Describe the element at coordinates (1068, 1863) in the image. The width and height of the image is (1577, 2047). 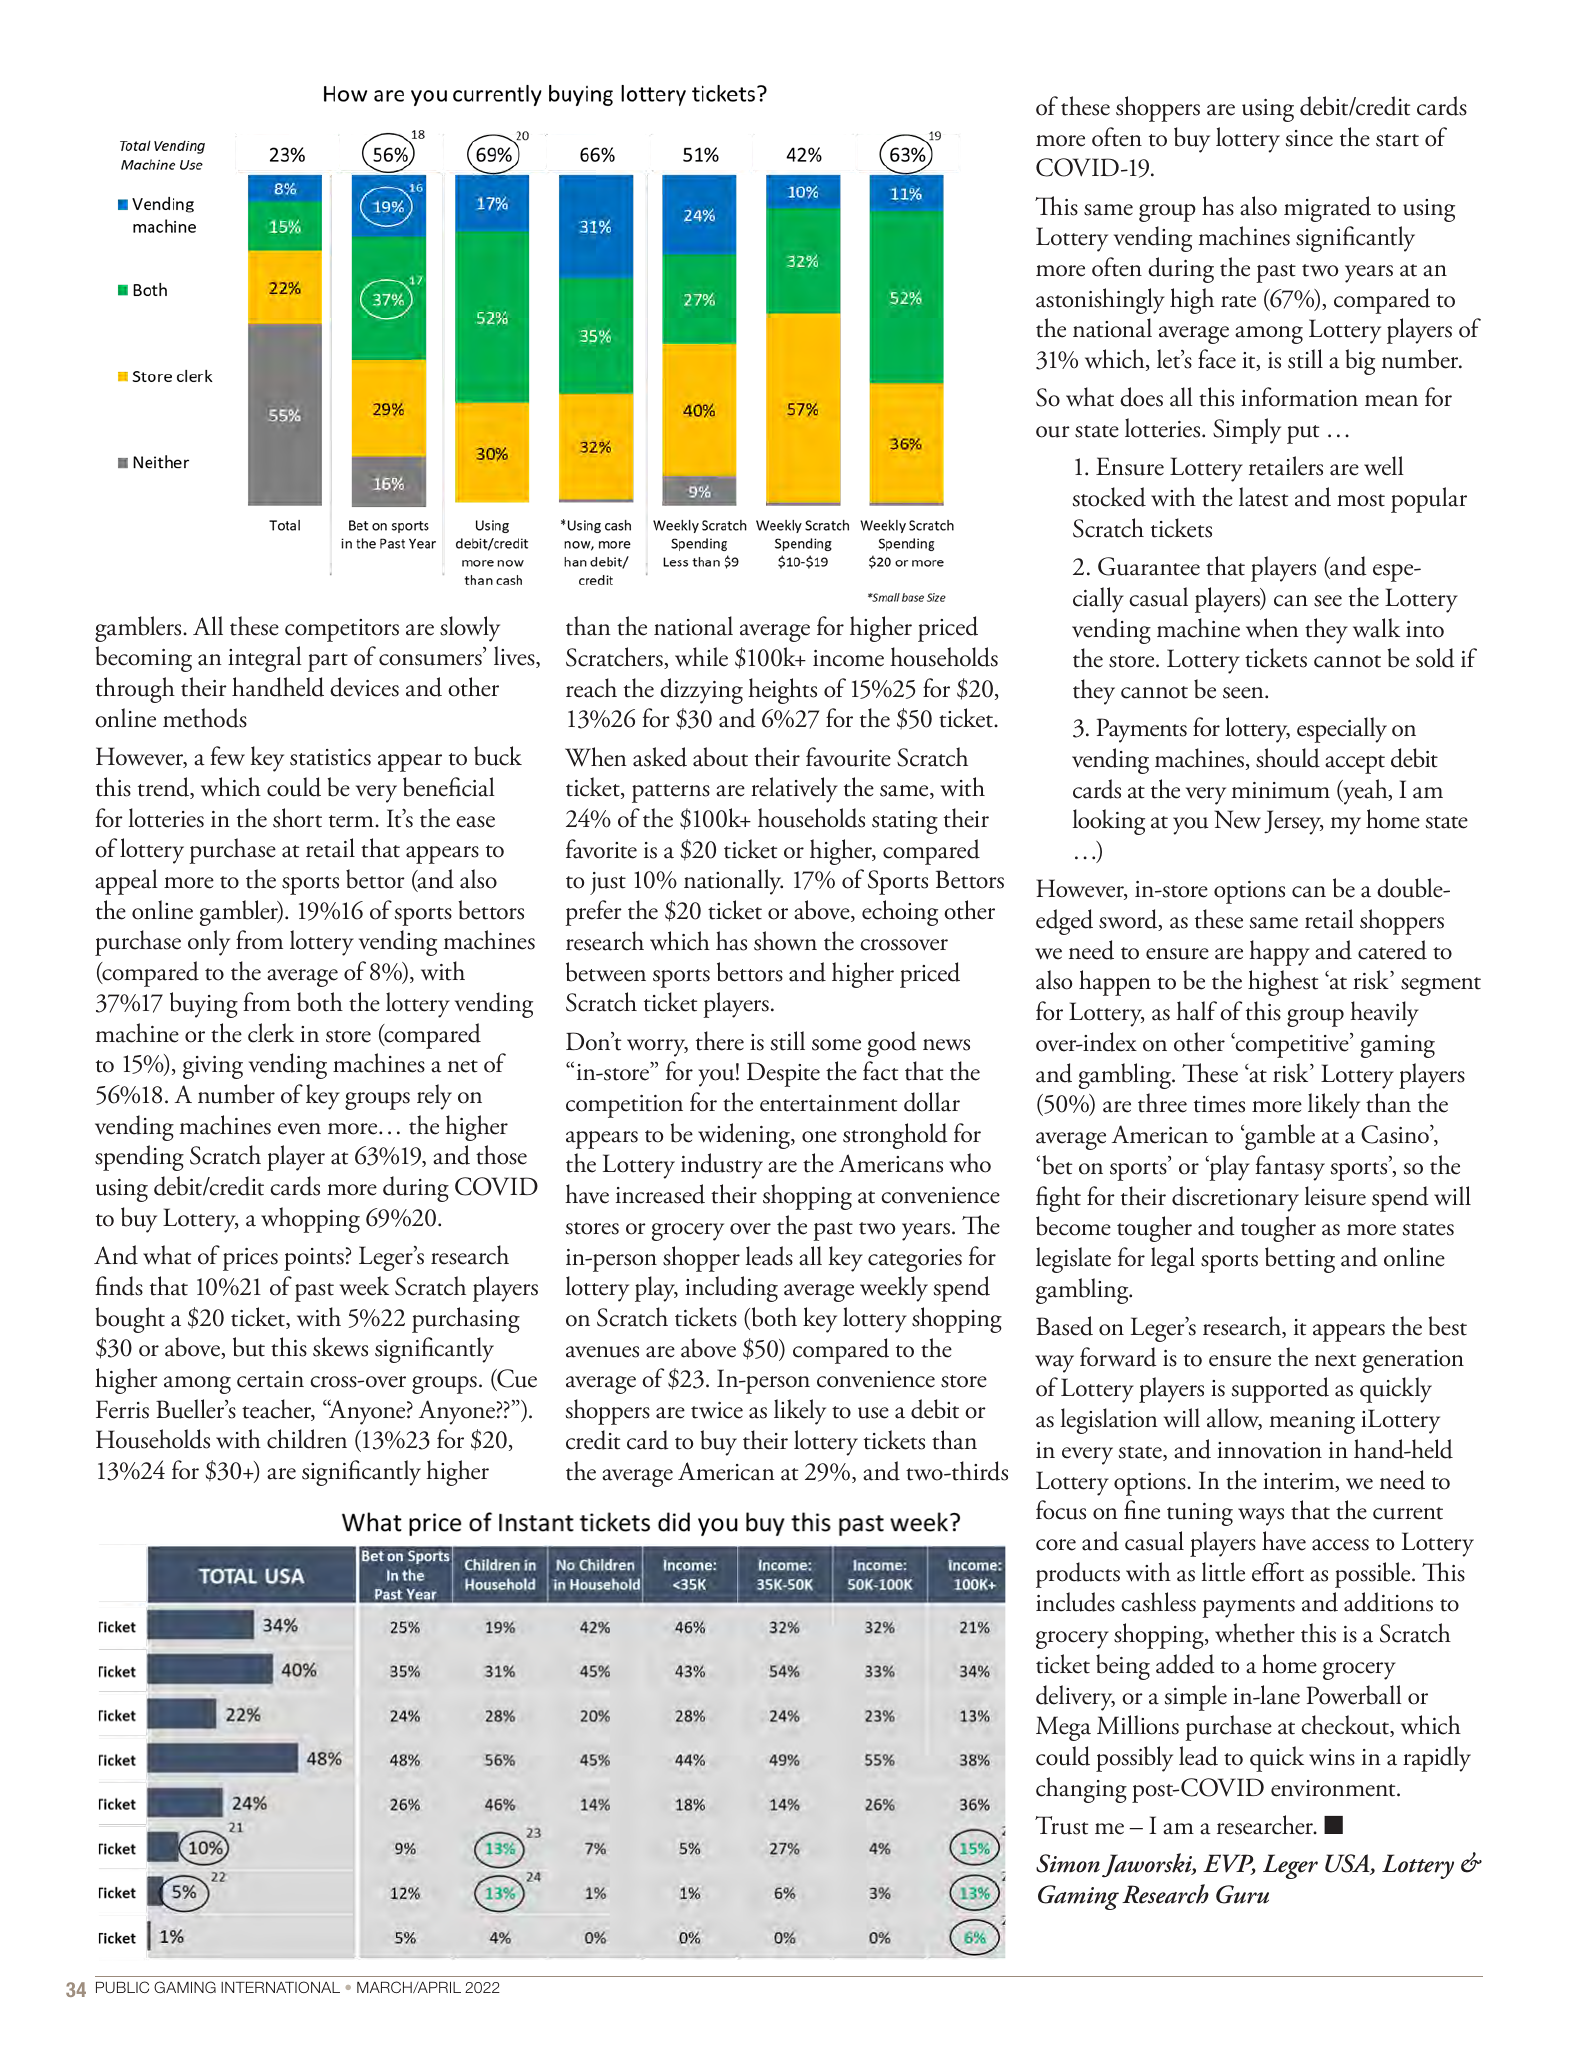
I see `Simon` at that location.
